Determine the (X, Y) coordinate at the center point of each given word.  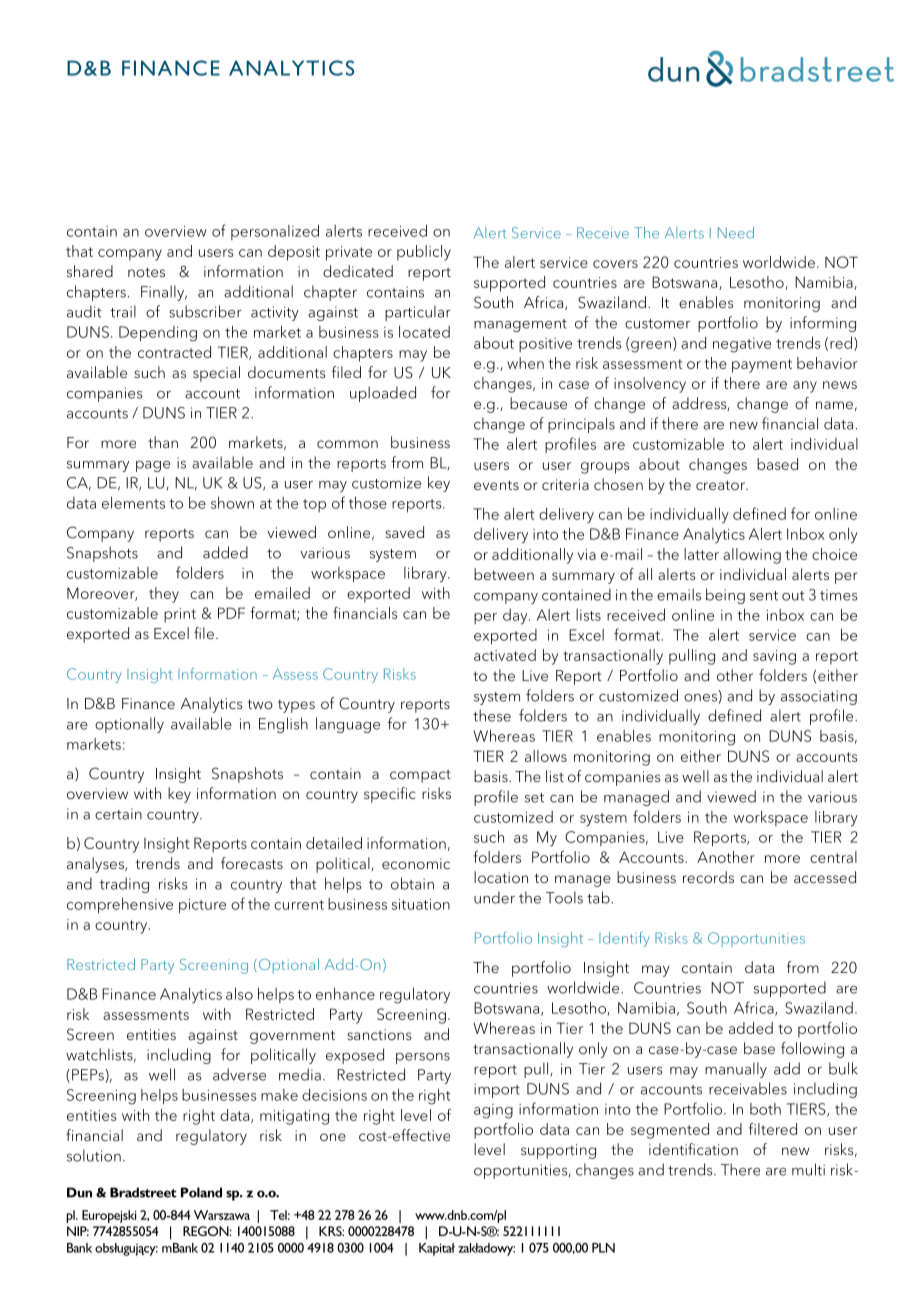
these (492, 715)
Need (736, 232)
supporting (558, 1151)
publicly (424, 253)
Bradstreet (143, 1192)
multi (808, 1169)
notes (146, 272)
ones (700, 698)
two (260, 704)
